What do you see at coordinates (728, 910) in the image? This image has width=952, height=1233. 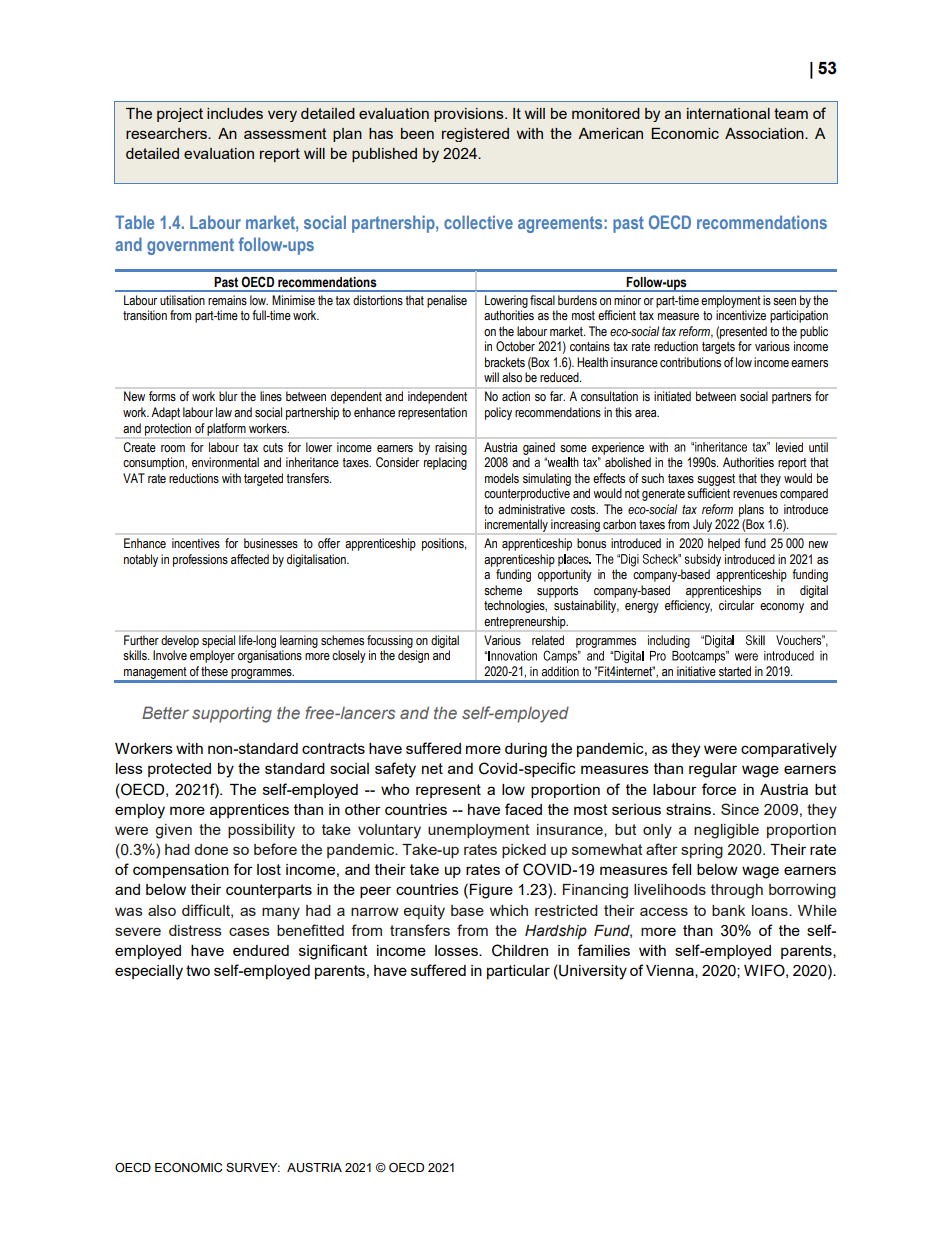 I see `bank` at bounding box center [728, 910].
